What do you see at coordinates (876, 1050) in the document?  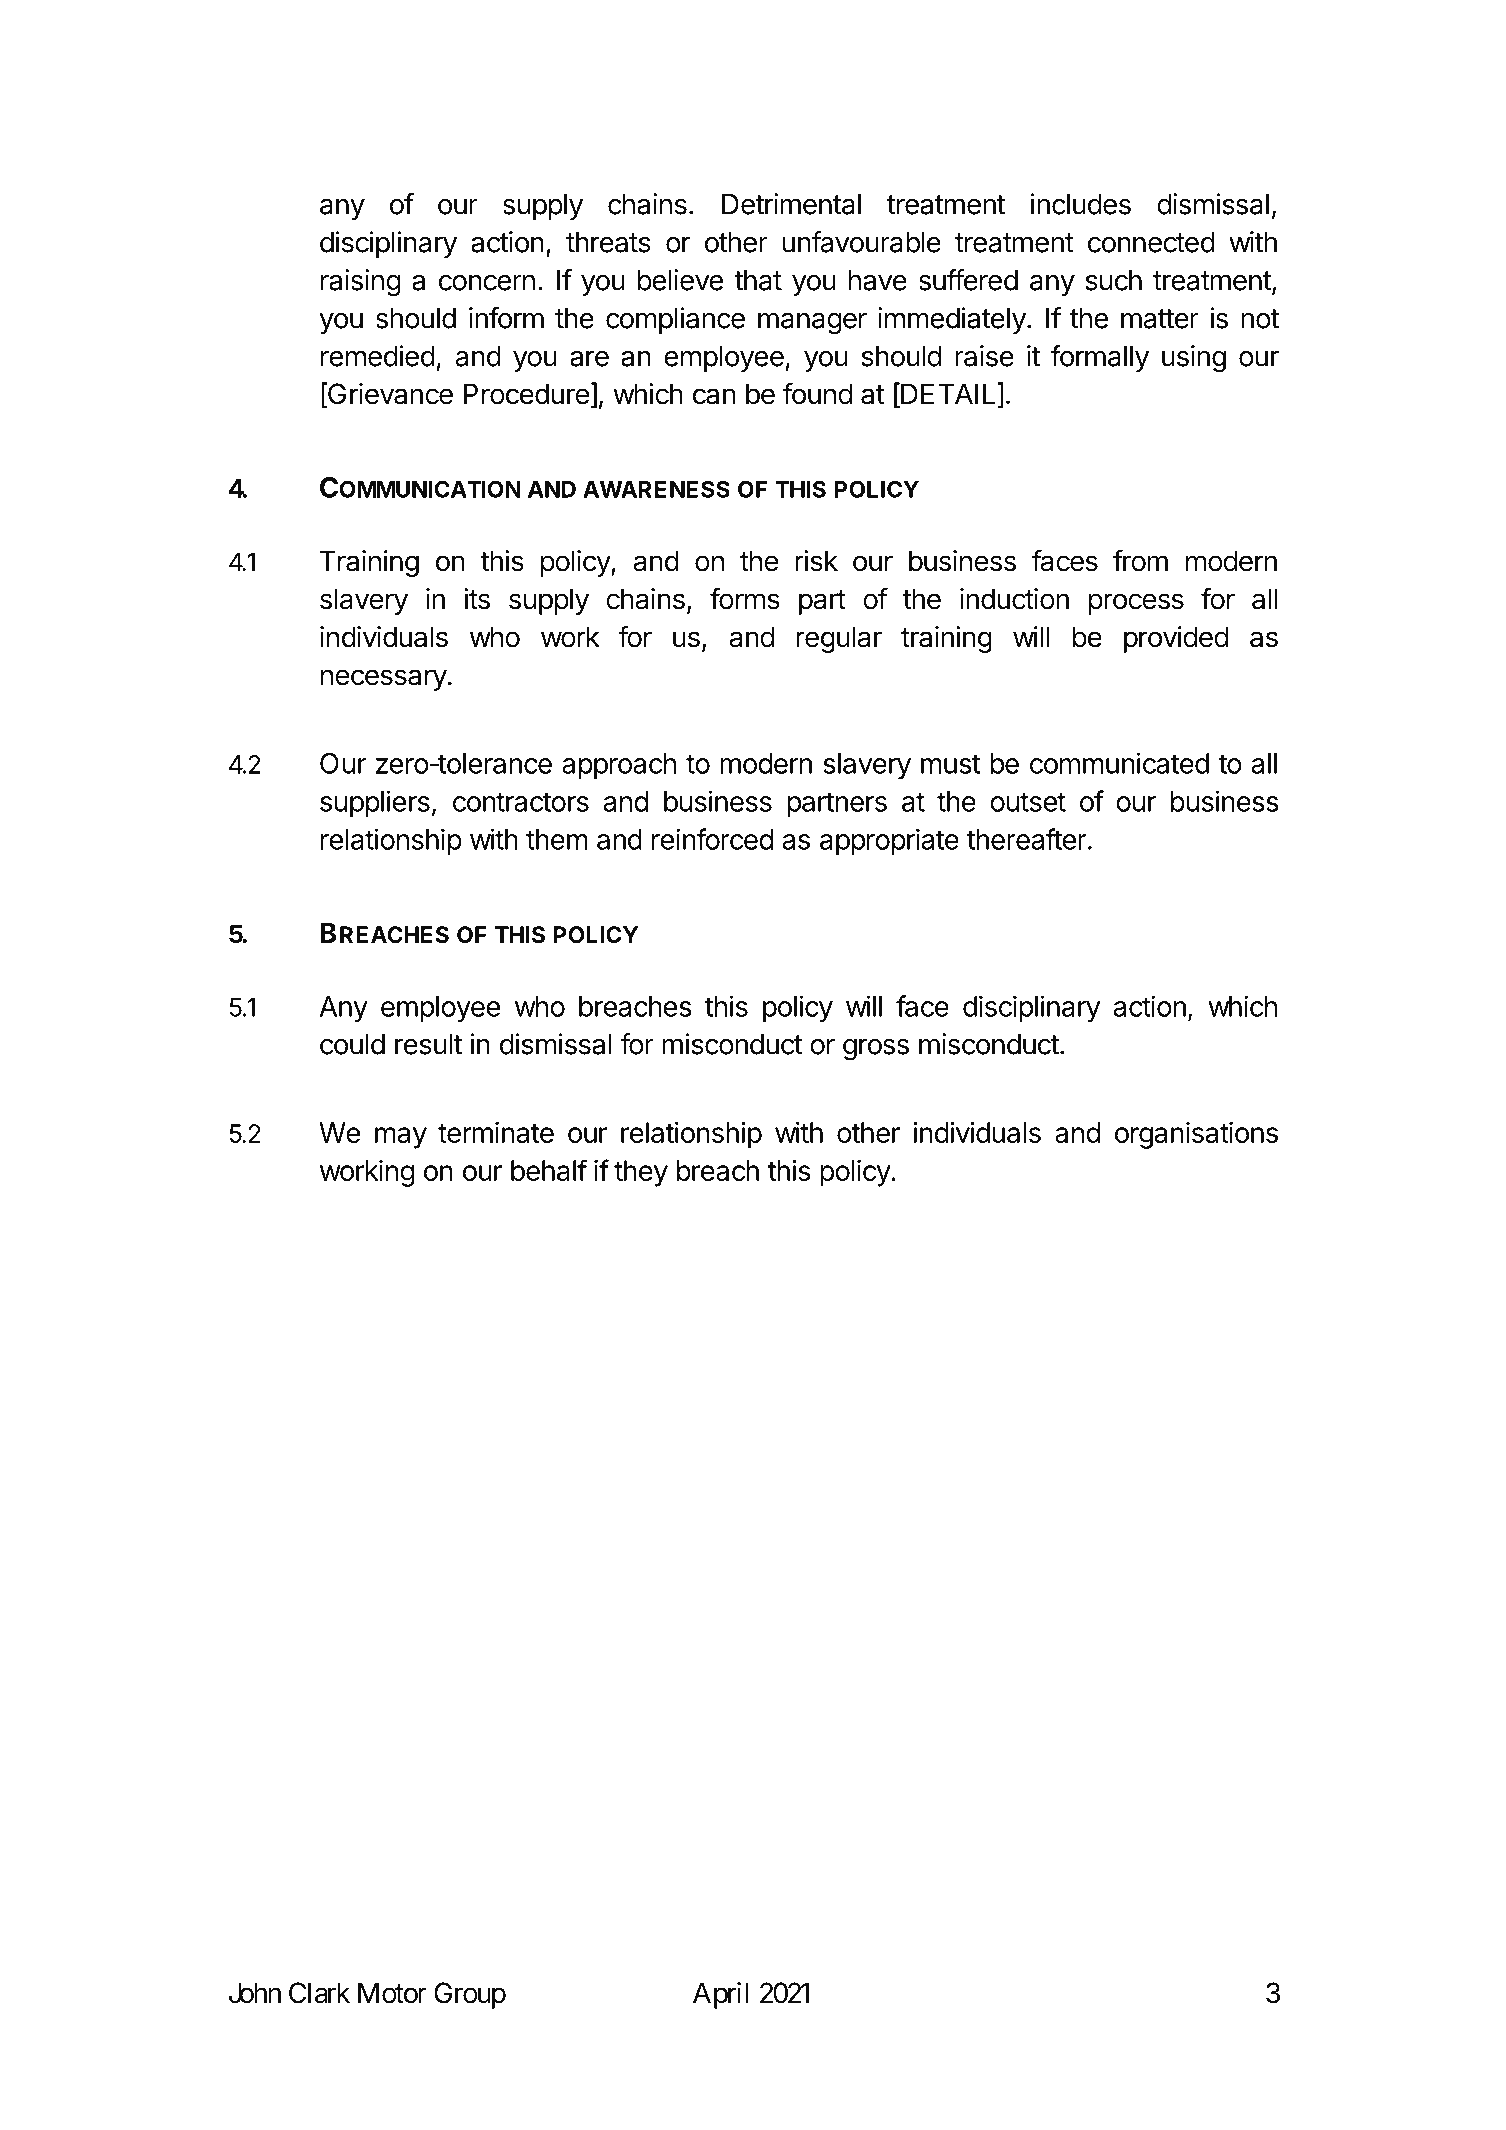 I see `gross` at bounding box center [876, 1050].
